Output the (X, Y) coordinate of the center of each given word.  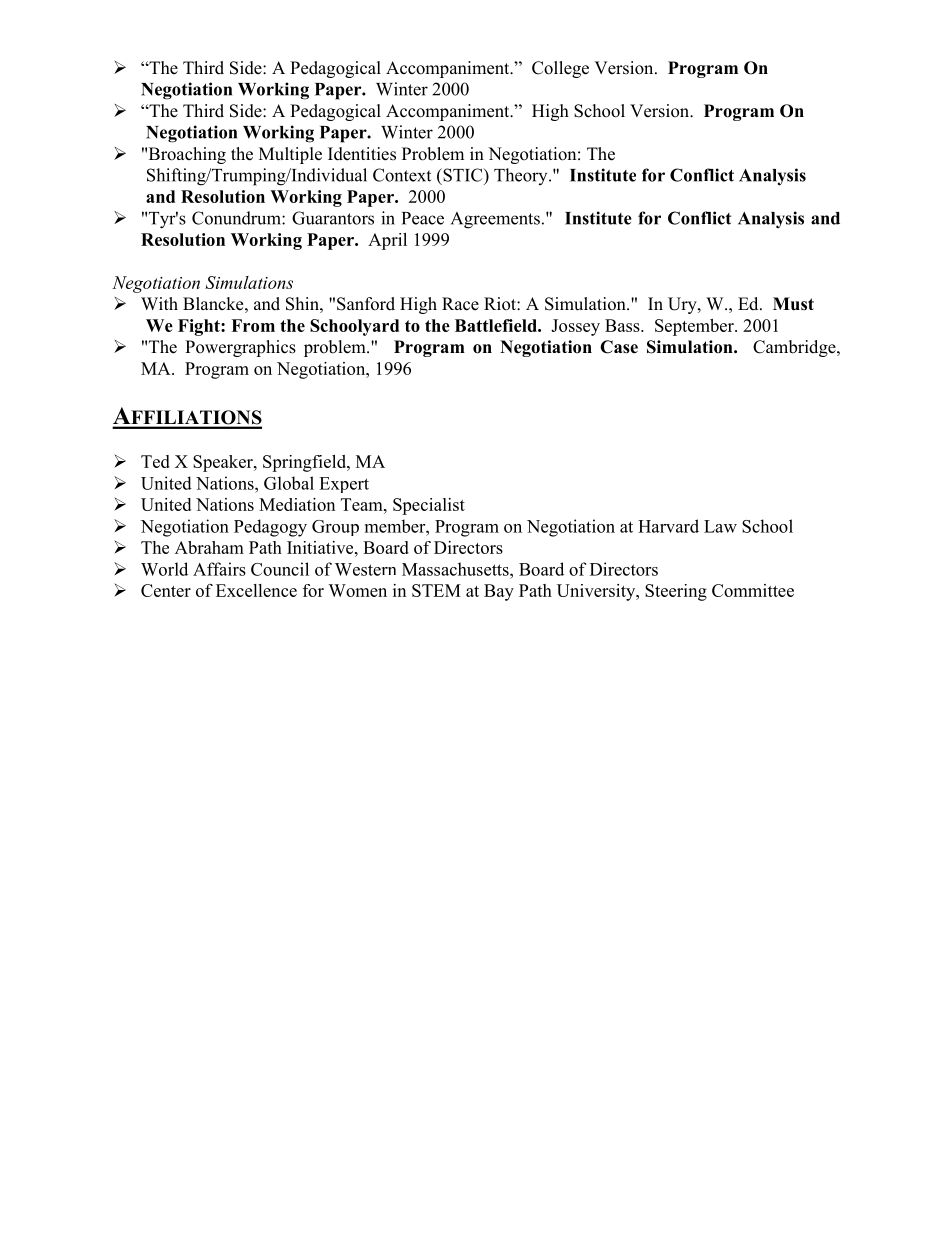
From (253, 325)
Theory (522, 176)
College (560, 69)
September (695, 327)
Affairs (219, 569)
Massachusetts (456, 569)
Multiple (290, 155)
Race (460, 304)
